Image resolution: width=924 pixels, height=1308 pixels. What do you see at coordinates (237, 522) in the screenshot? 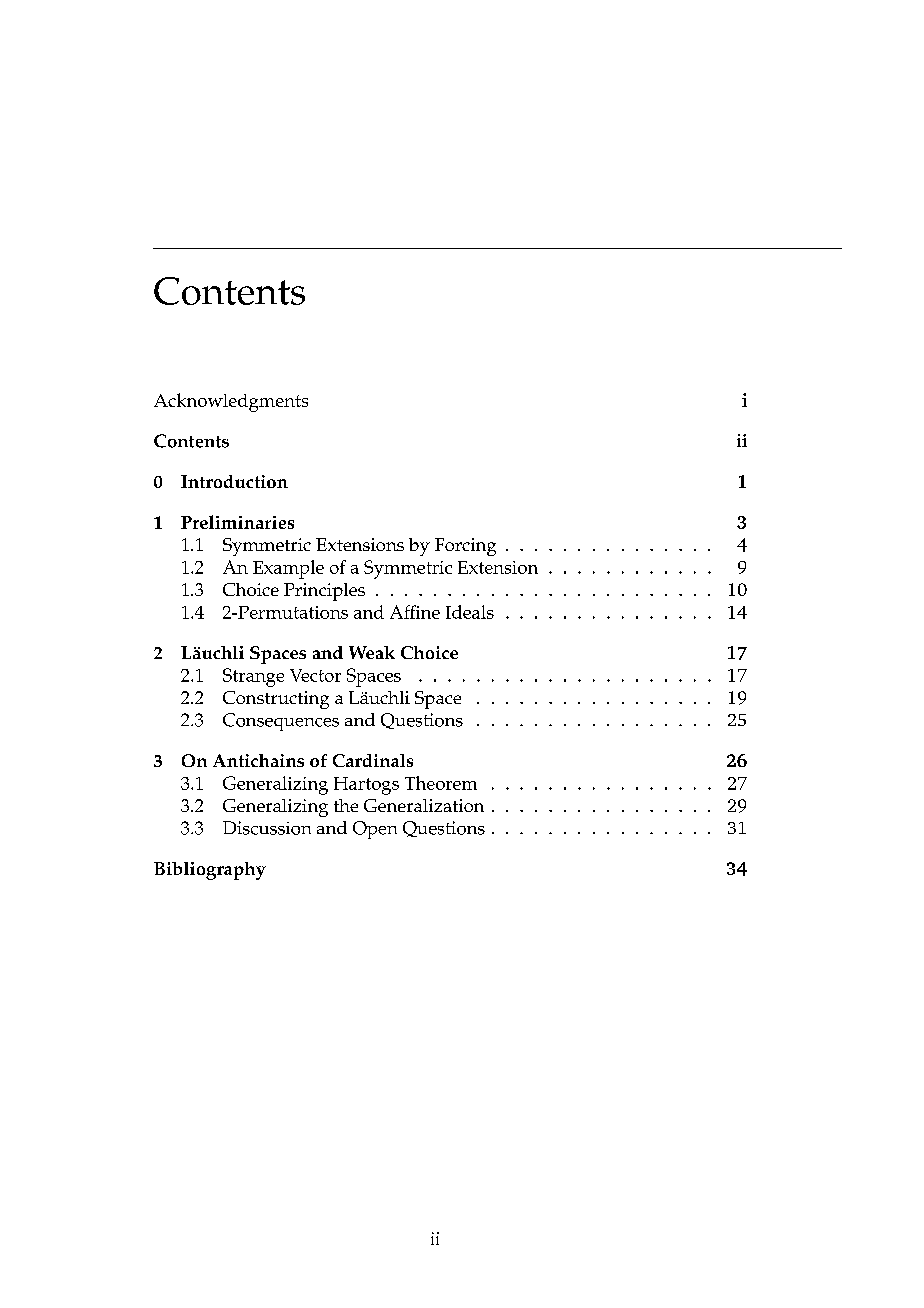
I see `Preliminaries` at bounding box center [237, 522].
